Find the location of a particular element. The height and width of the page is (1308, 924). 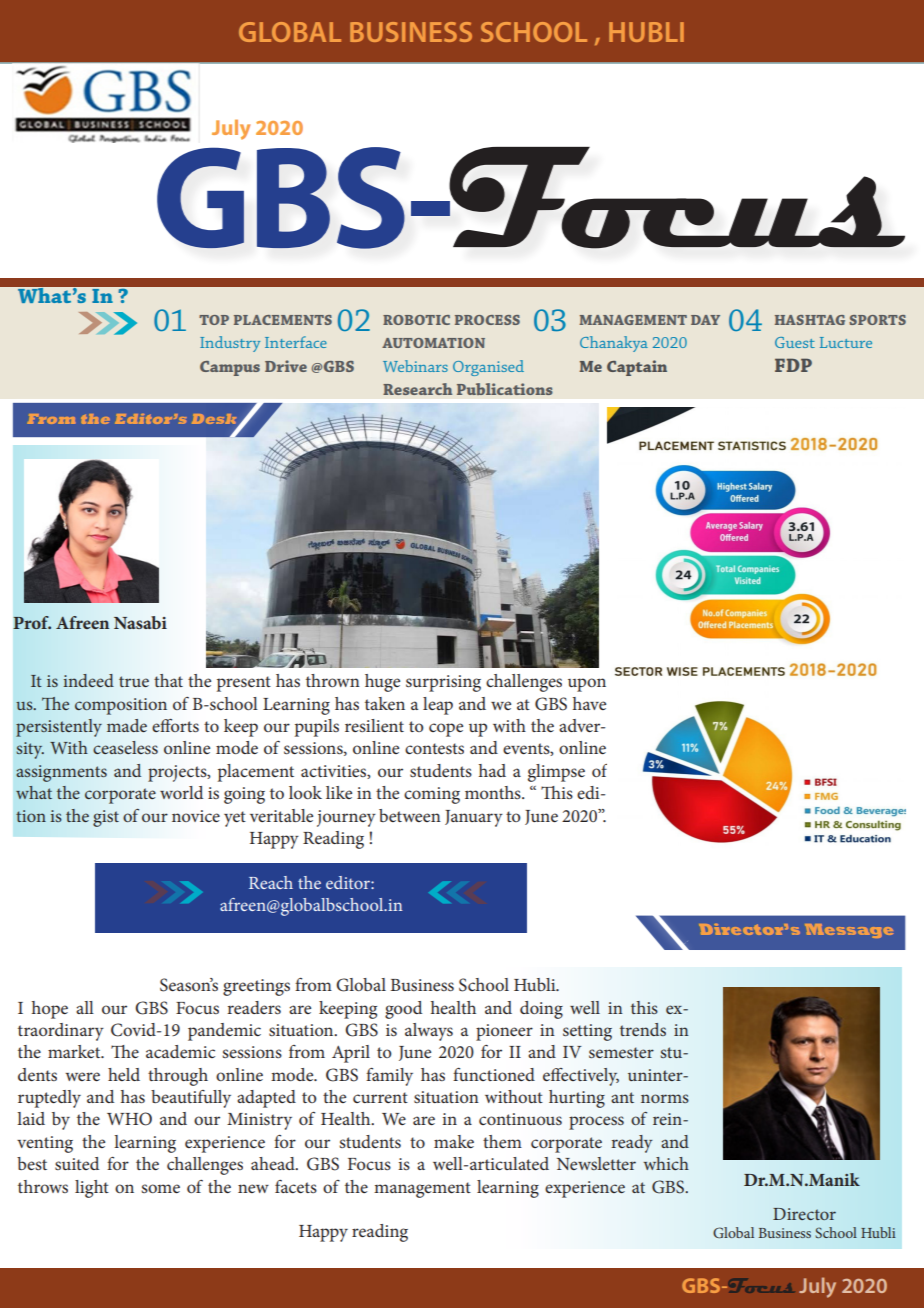

TOP is located at coordinates (214, 320).
